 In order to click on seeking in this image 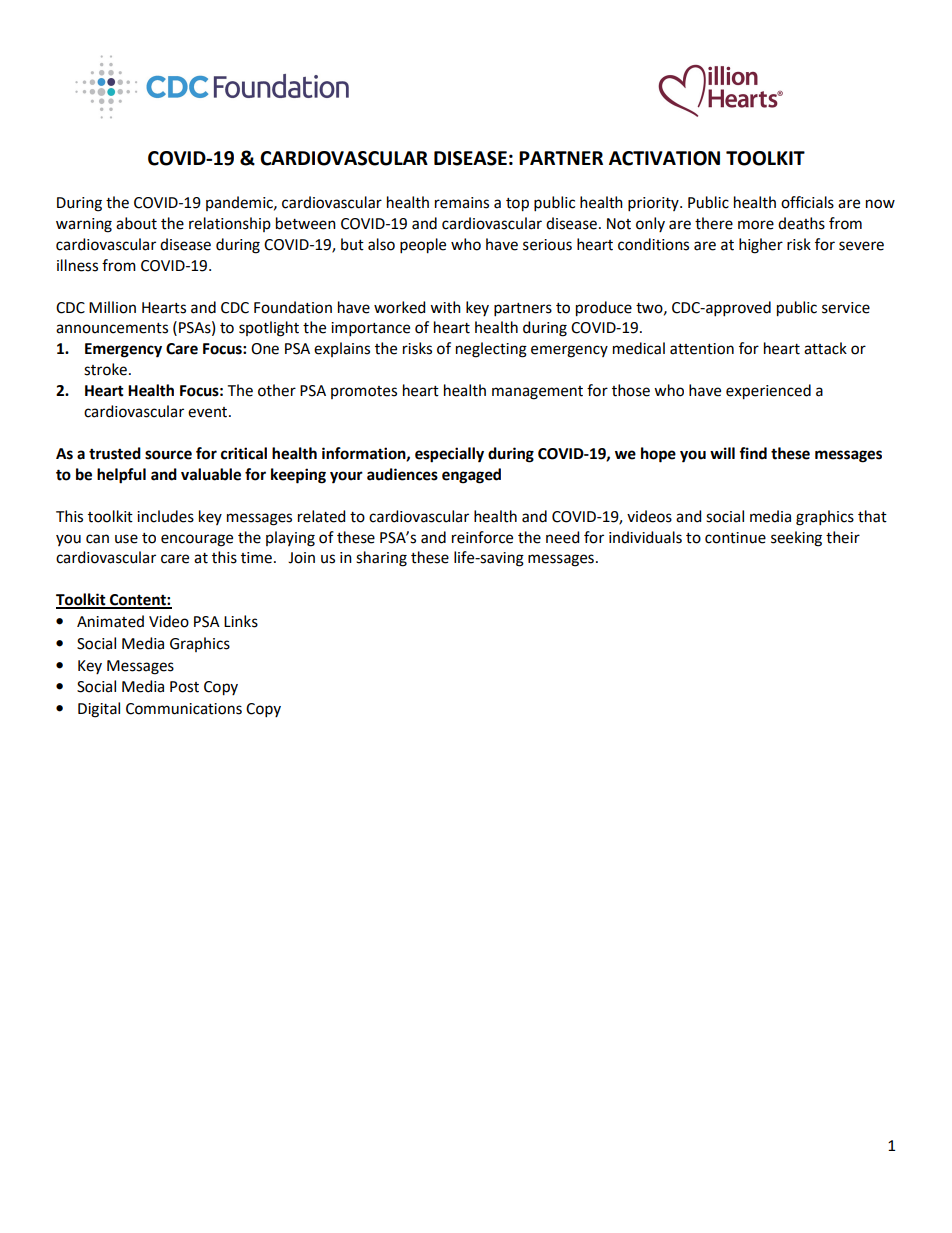, I will do `click(796, 539)`.
